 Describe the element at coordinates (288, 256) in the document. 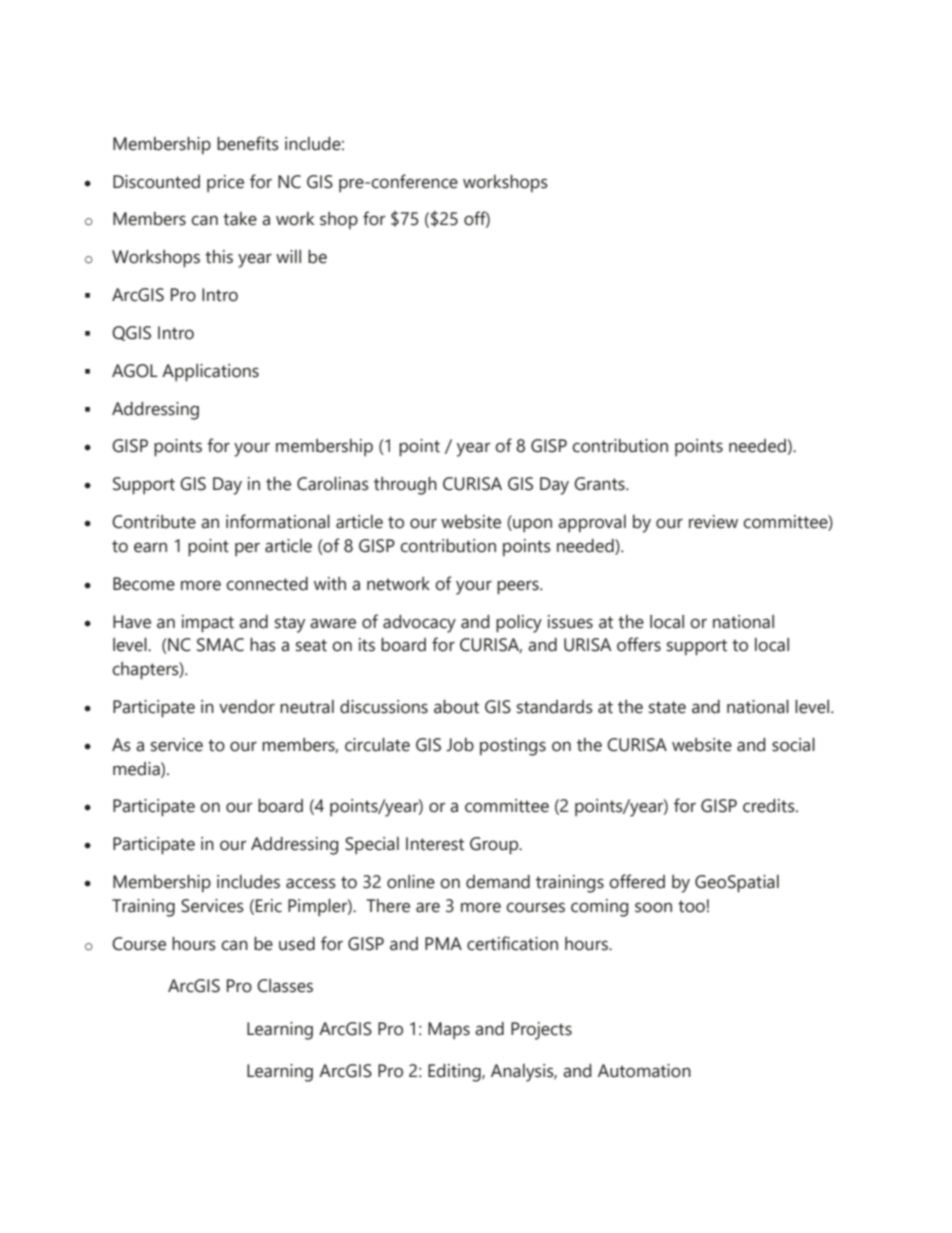

I see `will` at that location.
